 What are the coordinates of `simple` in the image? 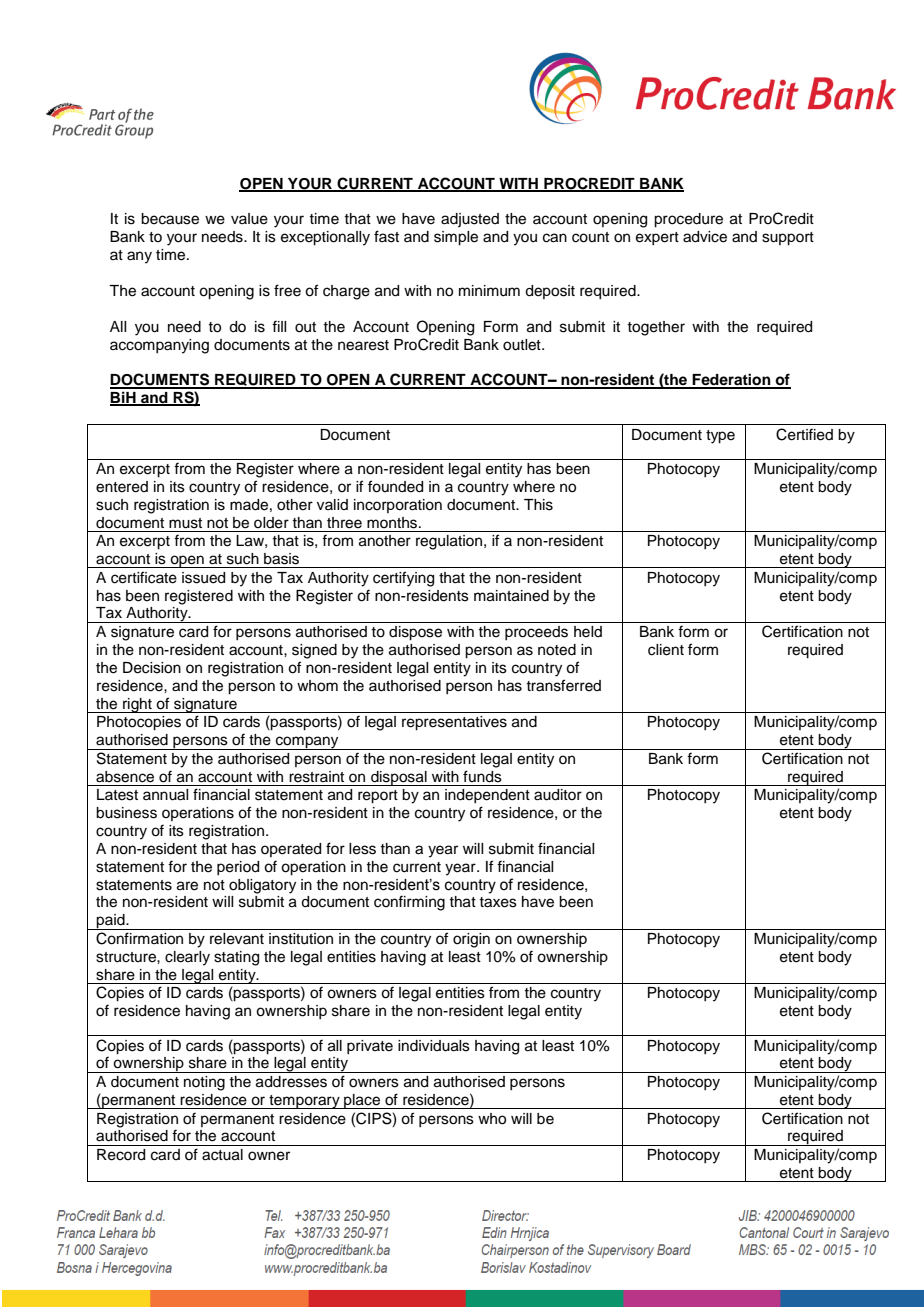 It's located at (456, 238).
